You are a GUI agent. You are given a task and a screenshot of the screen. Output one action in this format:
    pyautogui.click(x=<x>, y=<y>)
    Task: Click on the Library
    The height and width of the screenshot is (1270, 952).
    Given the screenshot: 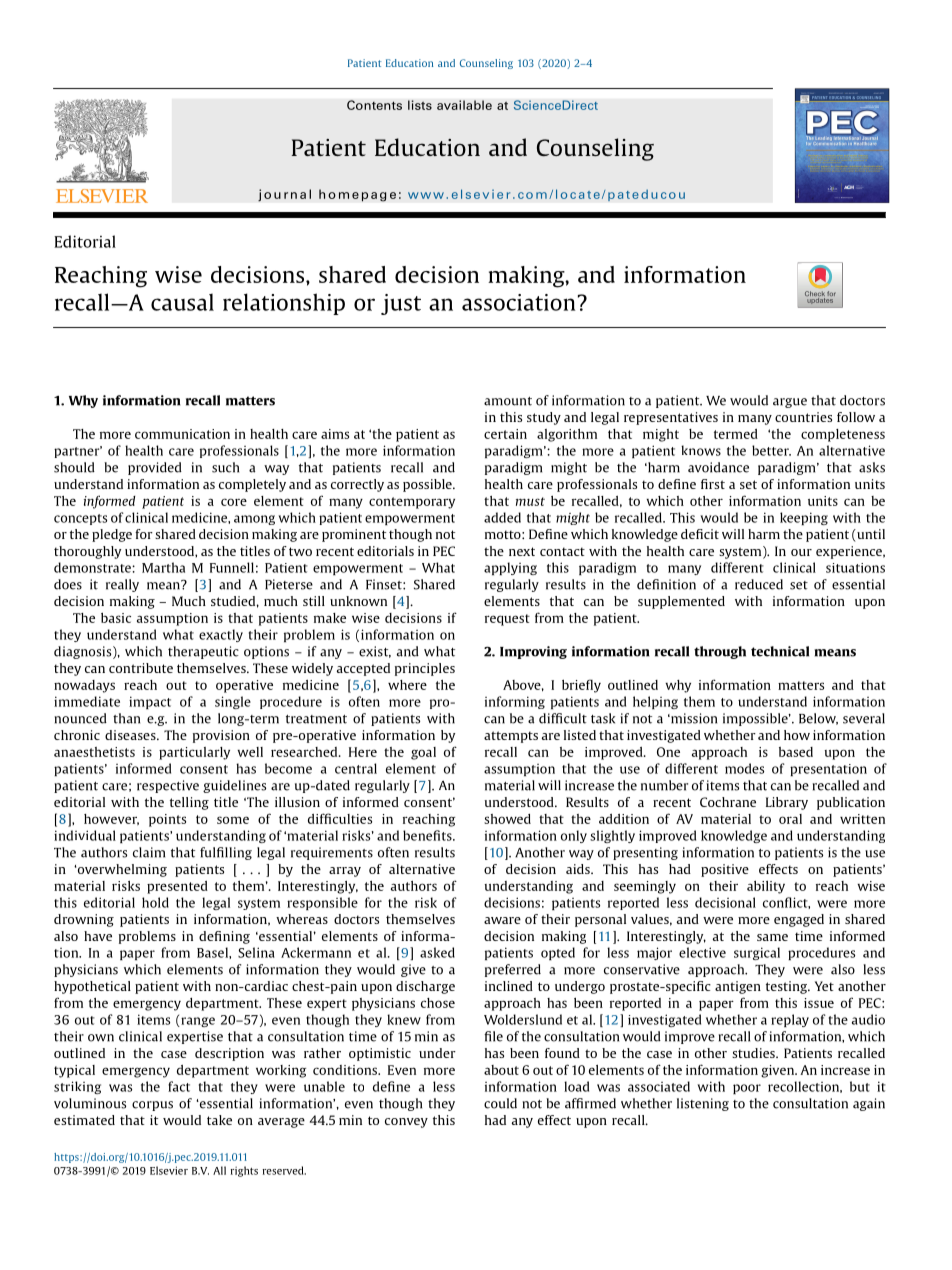 What is the action you would take?
    pyautogui.click(x=787, y=803)
